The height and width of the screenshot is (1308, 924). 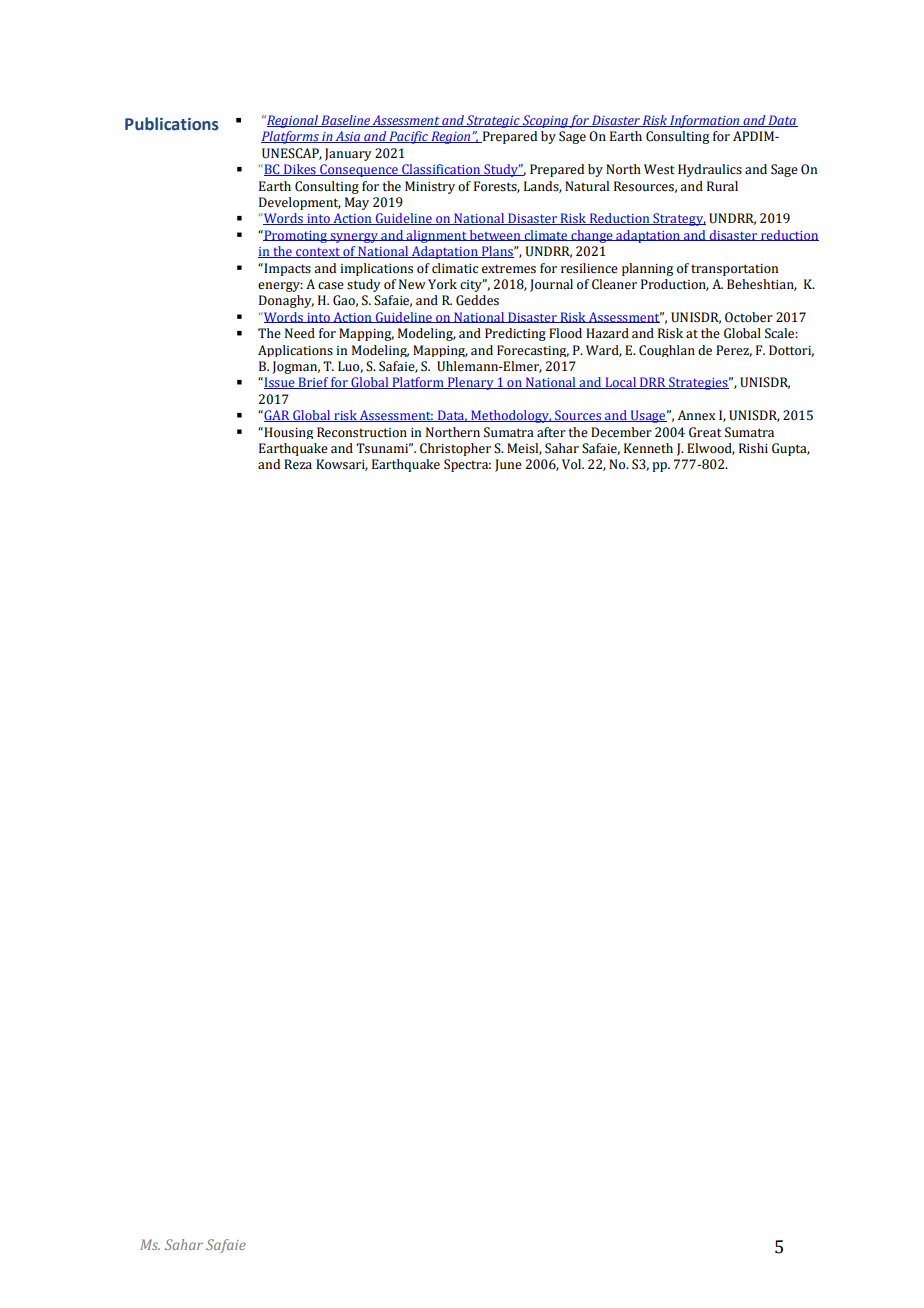 I want to click on context, so click(x=318, y=253).
